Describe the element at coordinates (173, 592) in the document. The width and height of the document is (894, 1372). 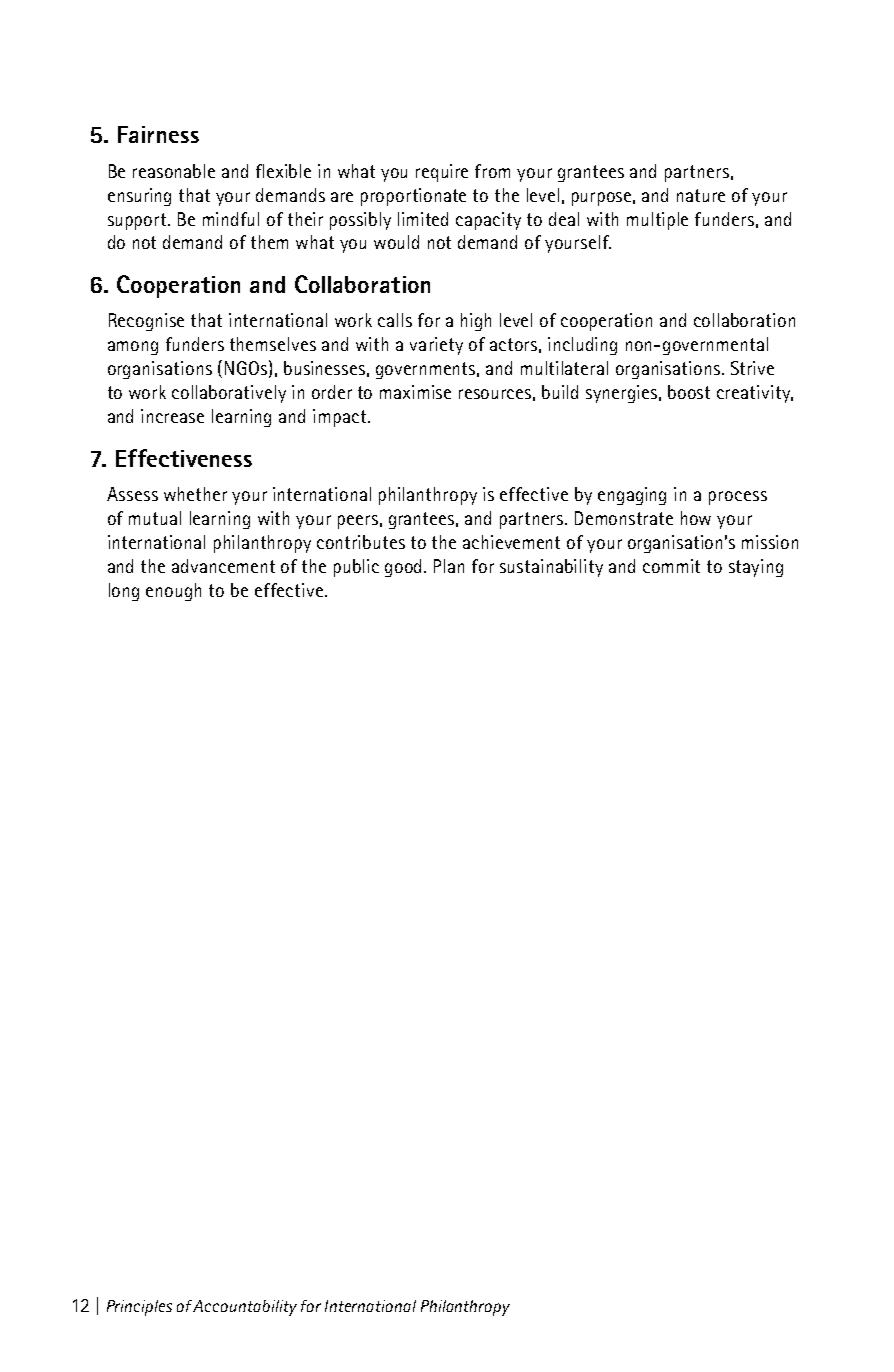
I see `enough` at that location.
